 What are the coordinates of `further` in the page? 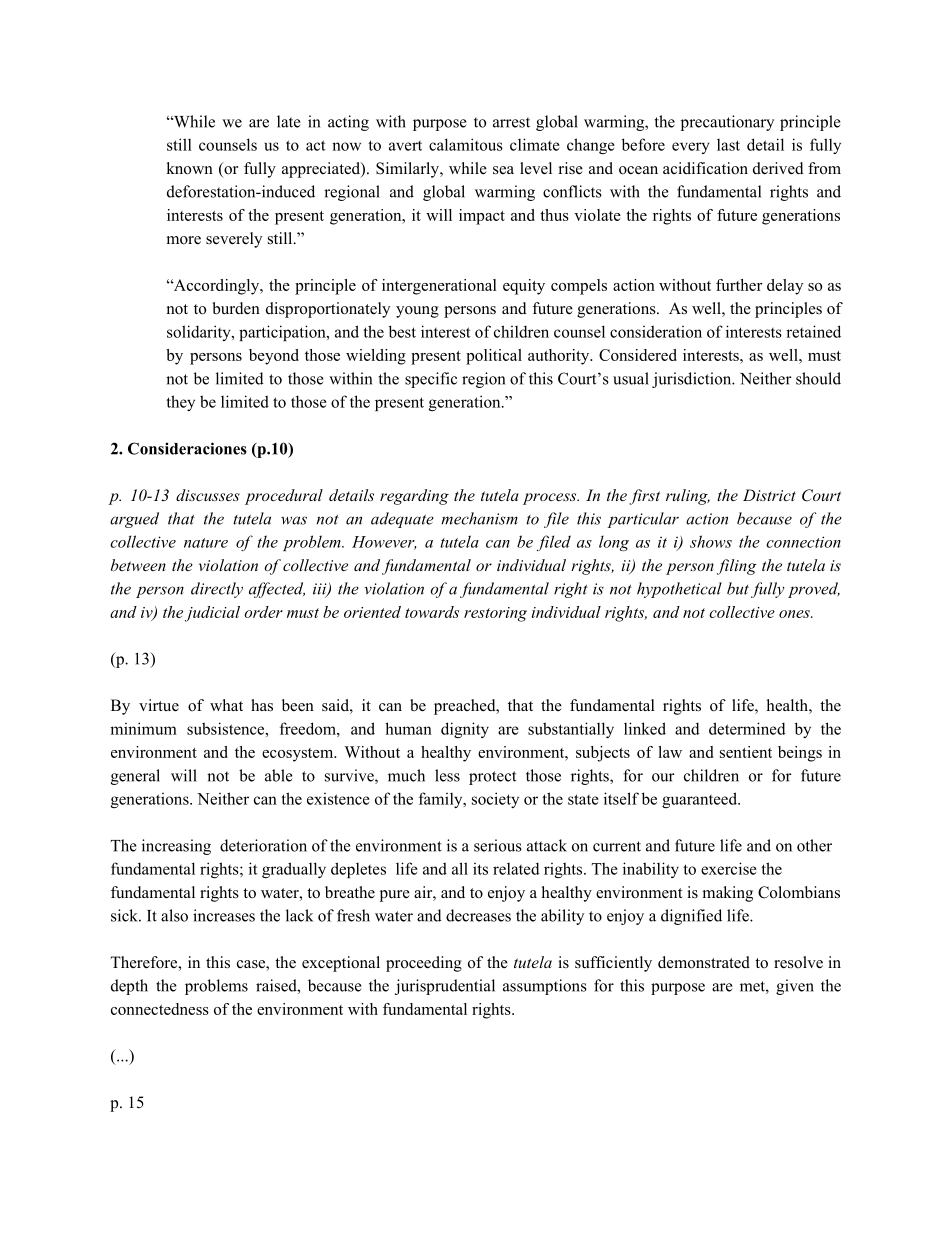 It's located at (739, 285).
